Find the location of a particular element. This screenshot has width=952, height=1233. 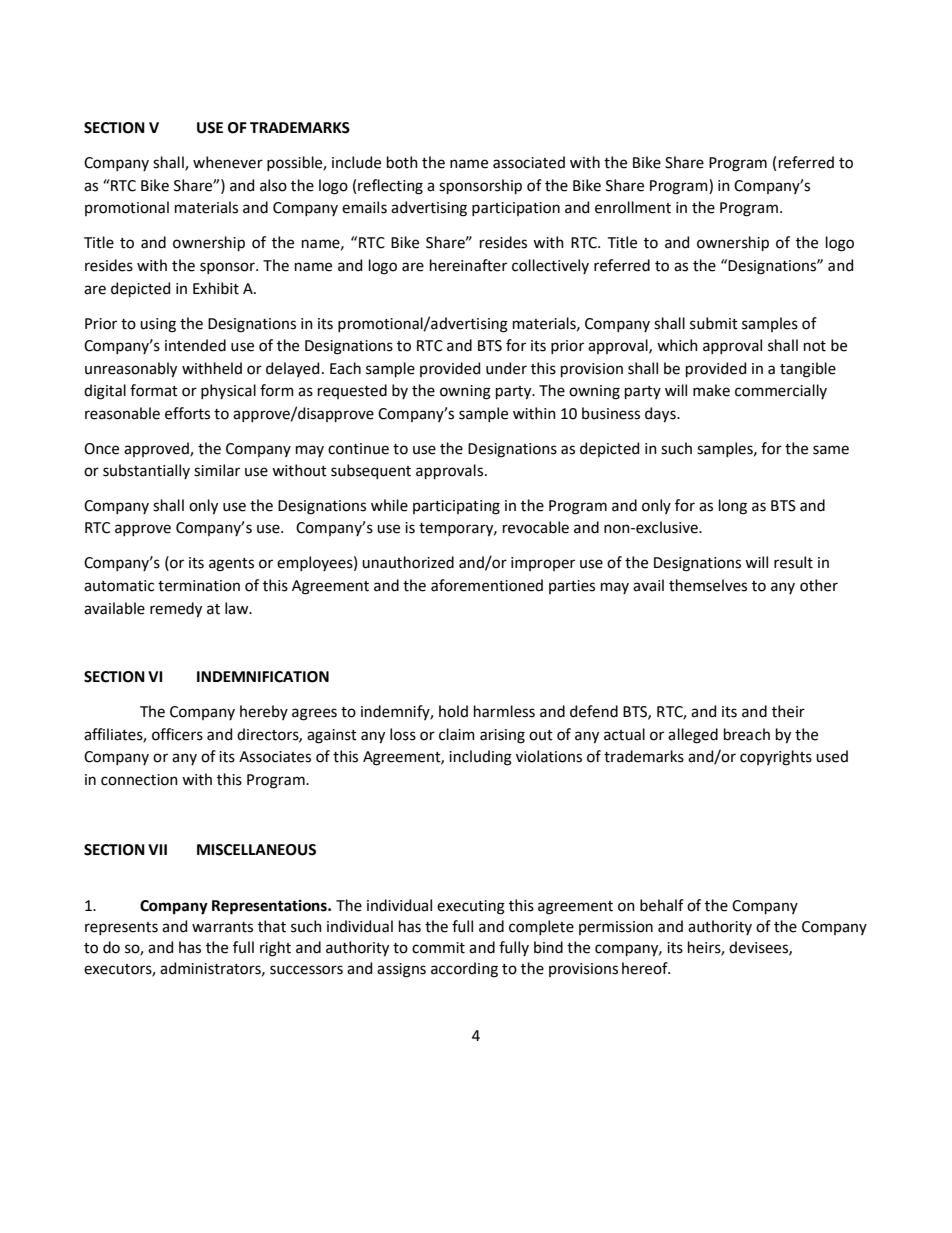

warrants is located at coordinates (222, 927).
